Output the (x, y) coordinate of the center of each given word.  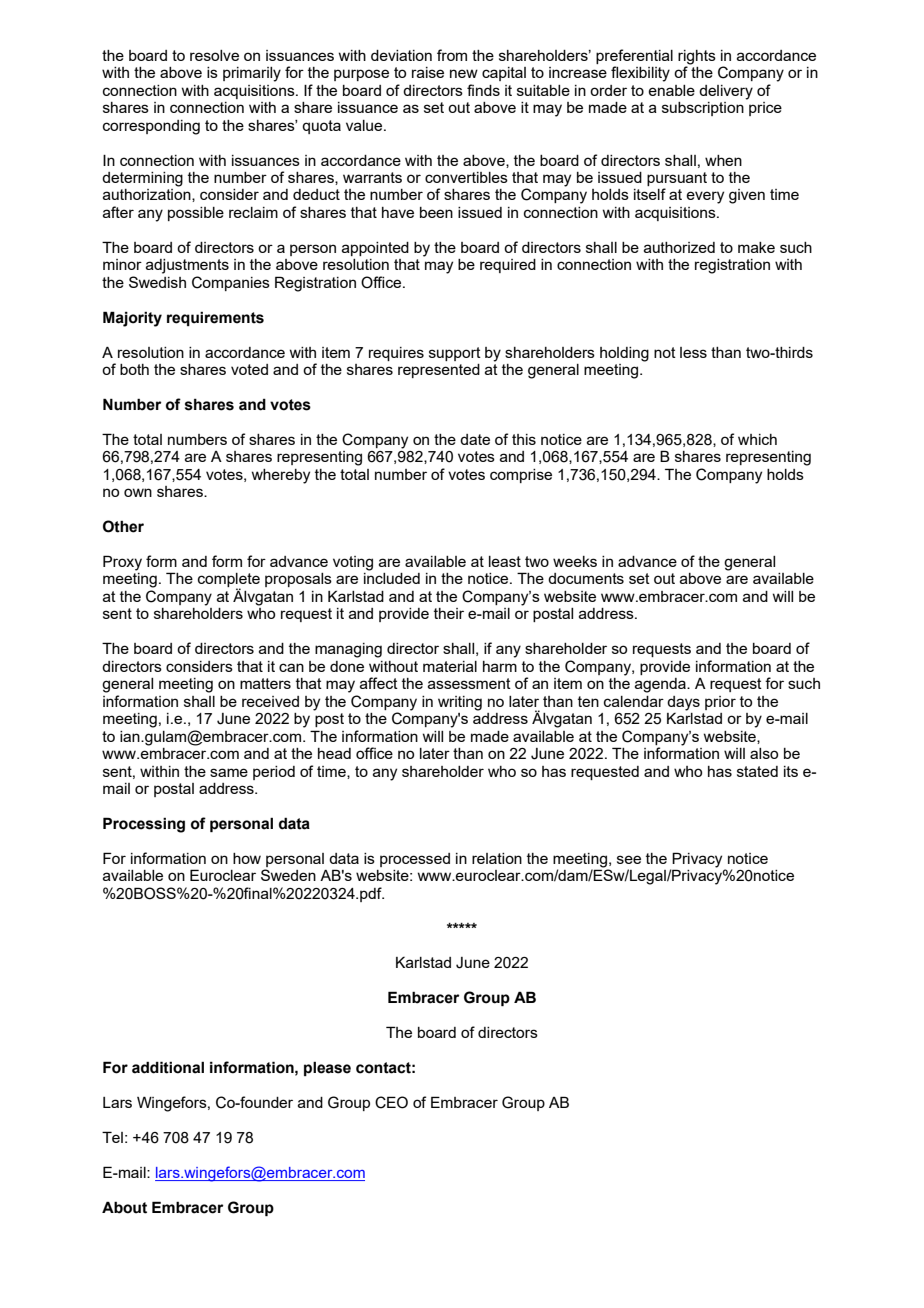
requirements (215, 319)
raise (428, 72)
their (449, 613)
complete (229, 581)
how (247, 858)
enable (671, 90)
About (124, 1207)
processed (415, 860)
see (629, 859)
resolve (214, 55)
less (693, 352)
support (455, 354)
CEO (391, 1102)
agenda (661, 685)
